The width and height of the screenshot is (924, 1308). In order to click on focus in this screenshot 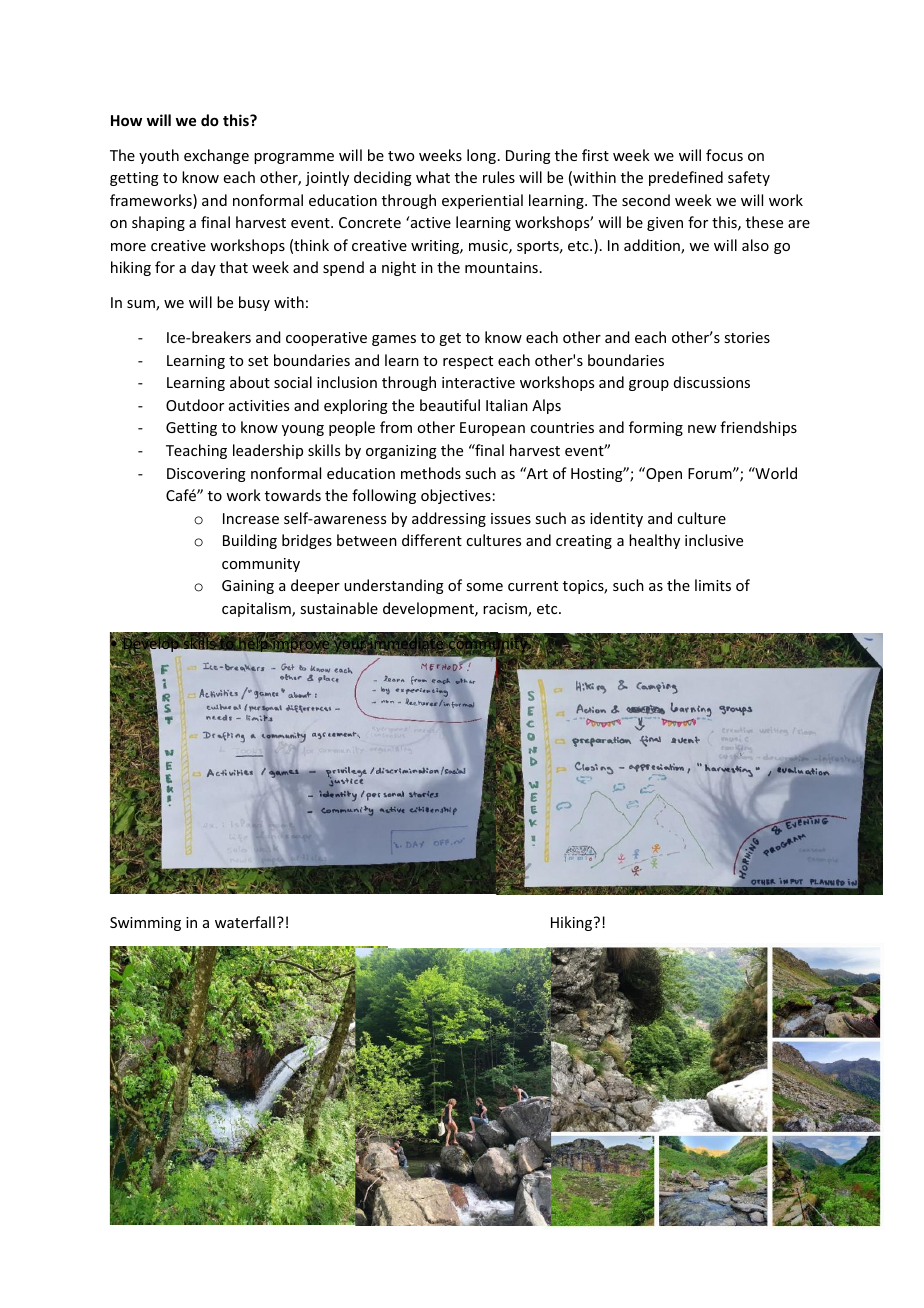, I will do `click(724, 155)`.
